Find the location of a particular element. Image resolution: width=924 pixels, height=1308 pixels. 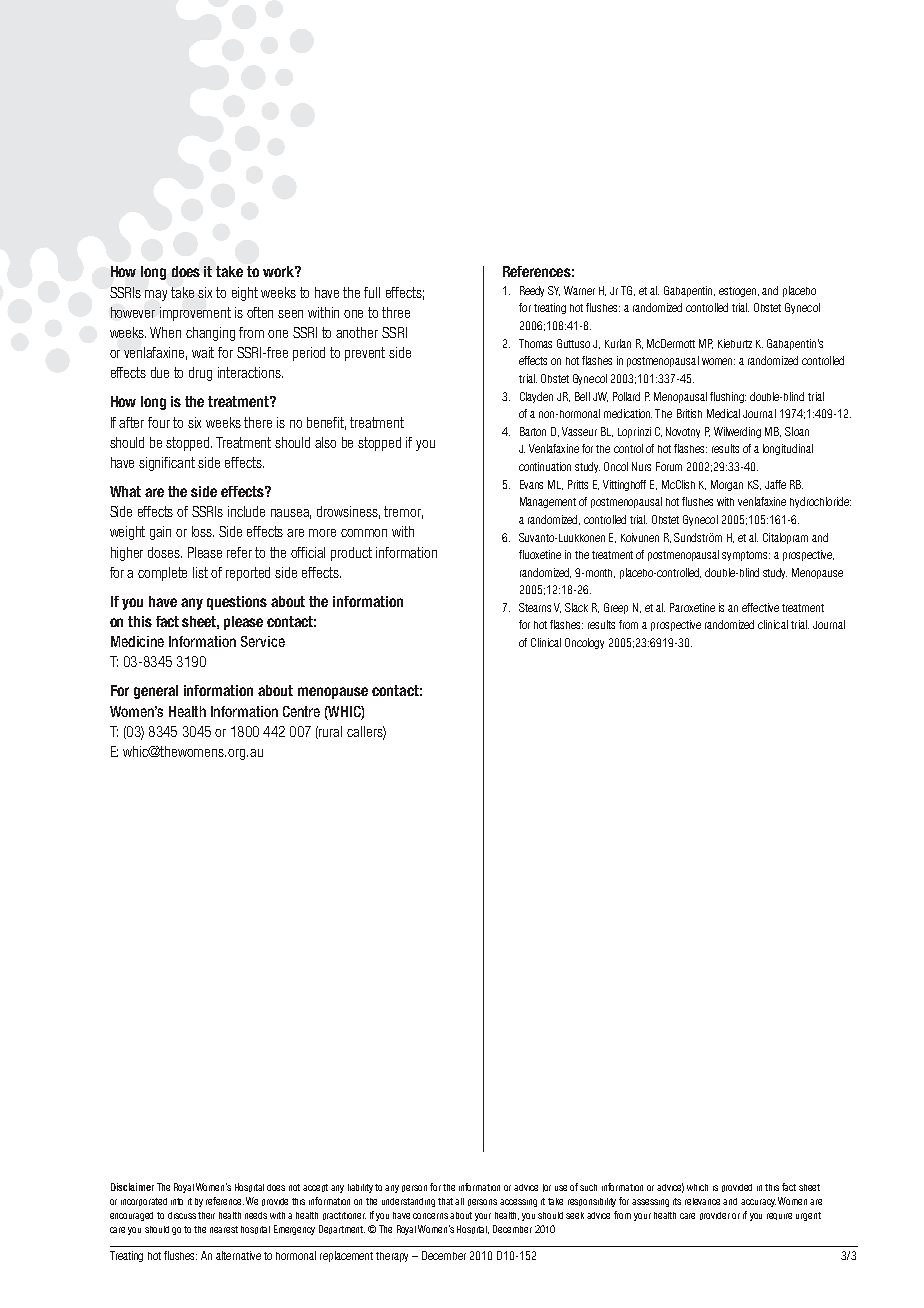

include is located at coordinates (246, 511).
